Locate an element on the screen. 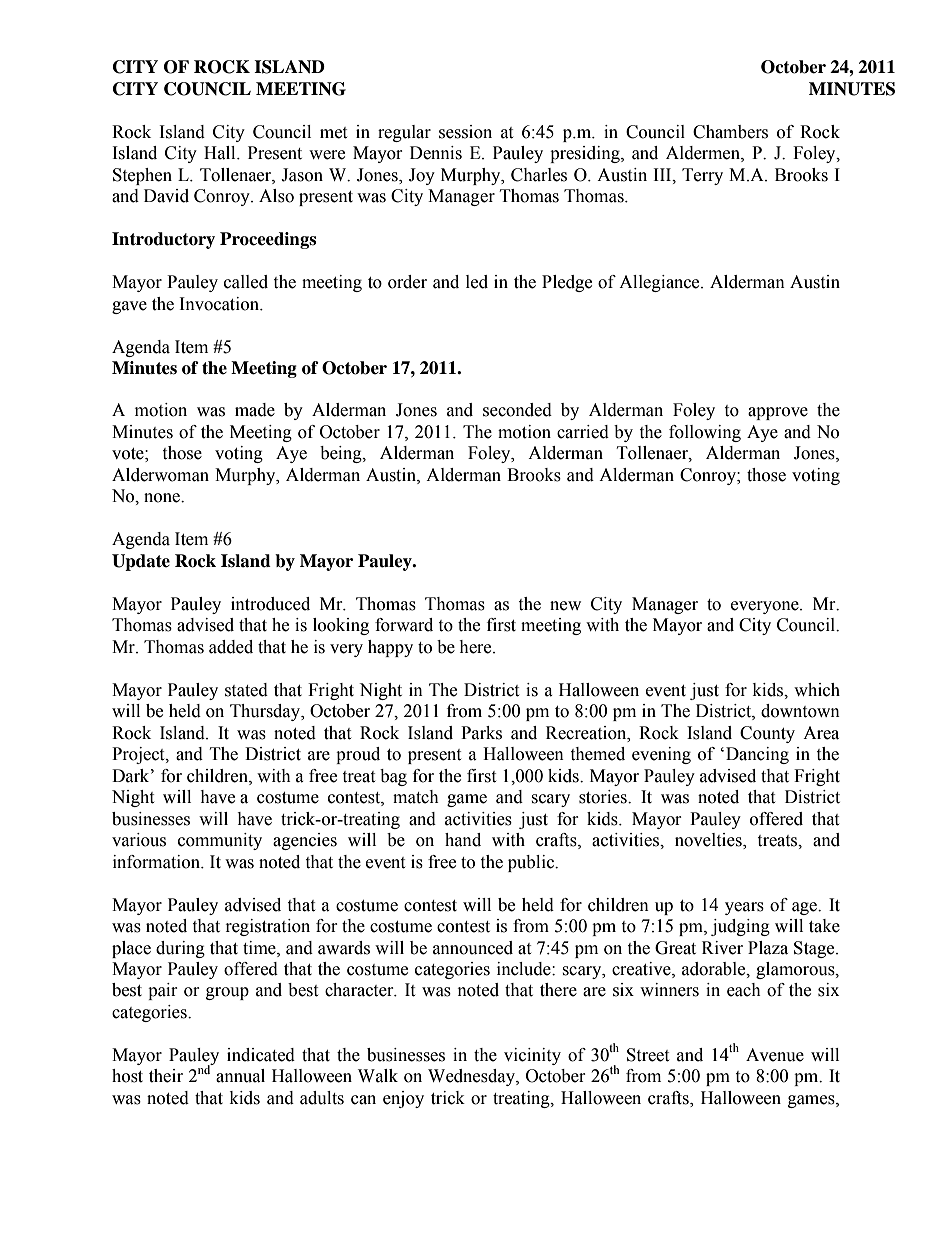 The width and height of the screenshot is (952, 1233). Avenue is located at coordinates (775, 1055).
